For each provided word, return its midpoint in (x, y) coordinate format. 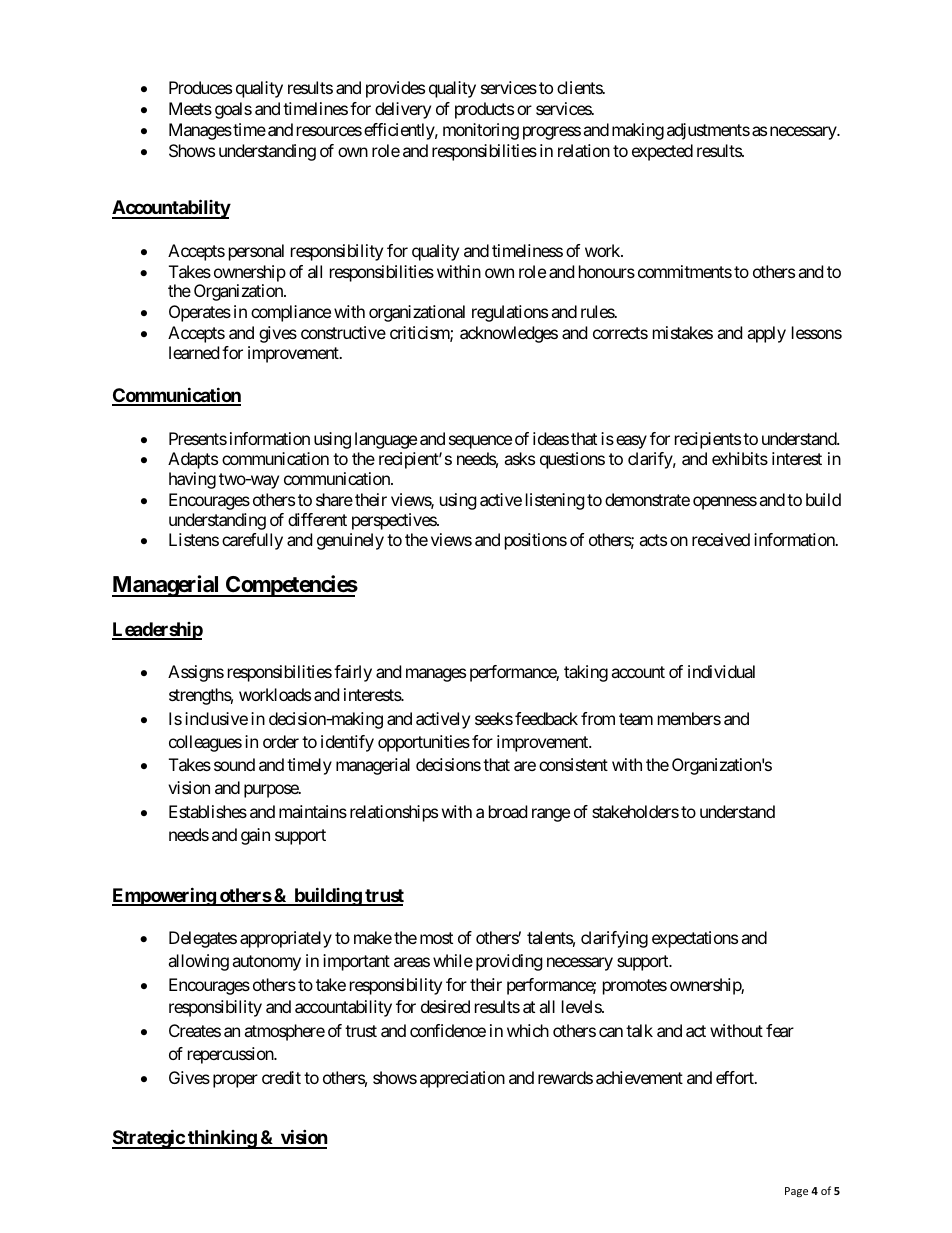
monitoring (481, 131)
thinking (222, 1139)
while (453, 960)
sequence (480, 442)
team (636, 719)
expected (662, 152)
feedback (546, 718)
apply (766, 334)
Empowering (164, 896)
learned (194, 352)
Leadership (157, 631)
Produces (200, 87)
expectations (695, 939)
